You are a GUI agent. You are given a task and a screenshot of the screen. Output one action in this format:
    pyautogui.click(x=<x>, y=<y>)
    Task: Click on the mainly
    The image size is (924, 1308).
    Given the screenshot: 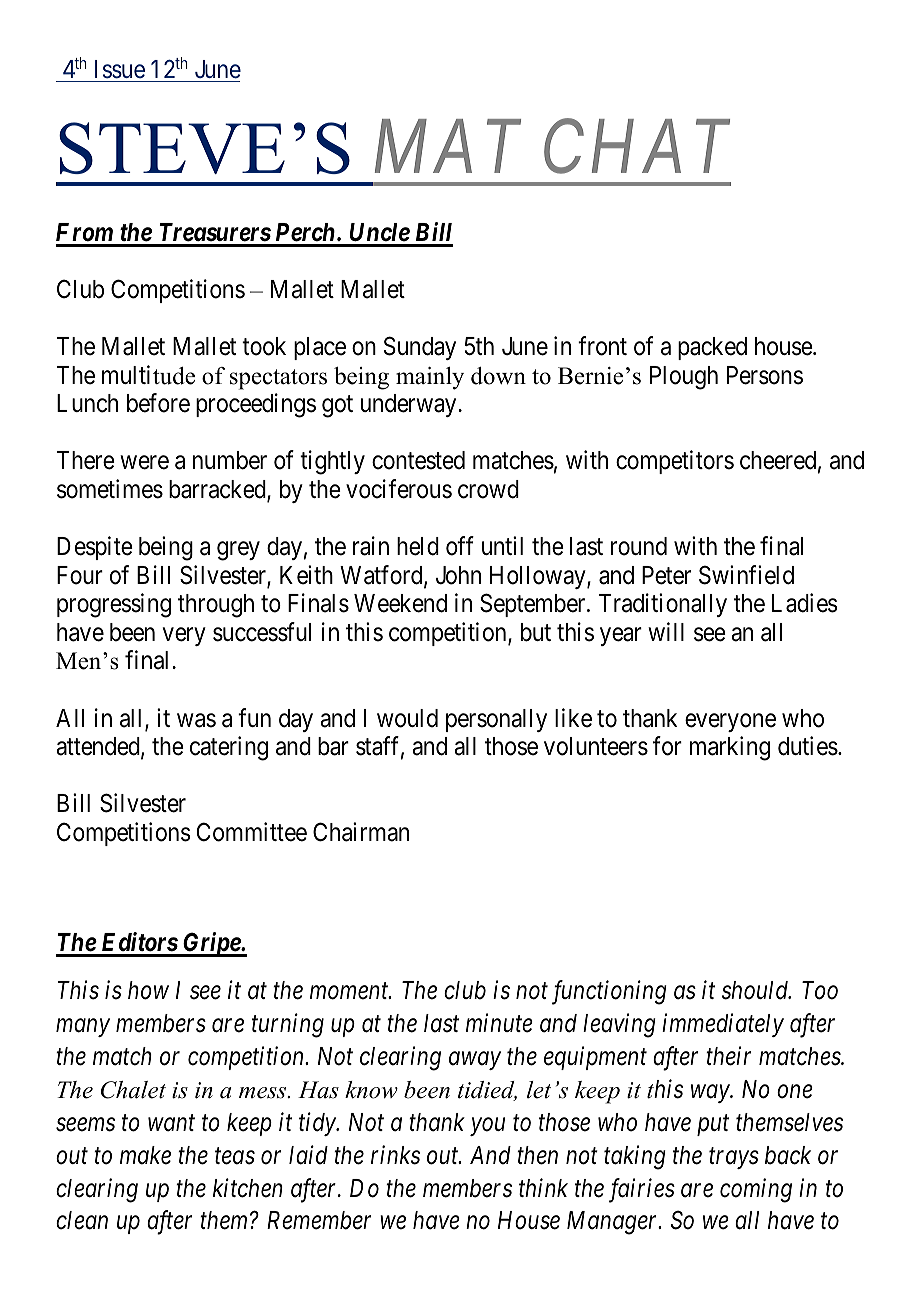 What is the action you would take?
    pyautogui.click(x=430, y=378)
